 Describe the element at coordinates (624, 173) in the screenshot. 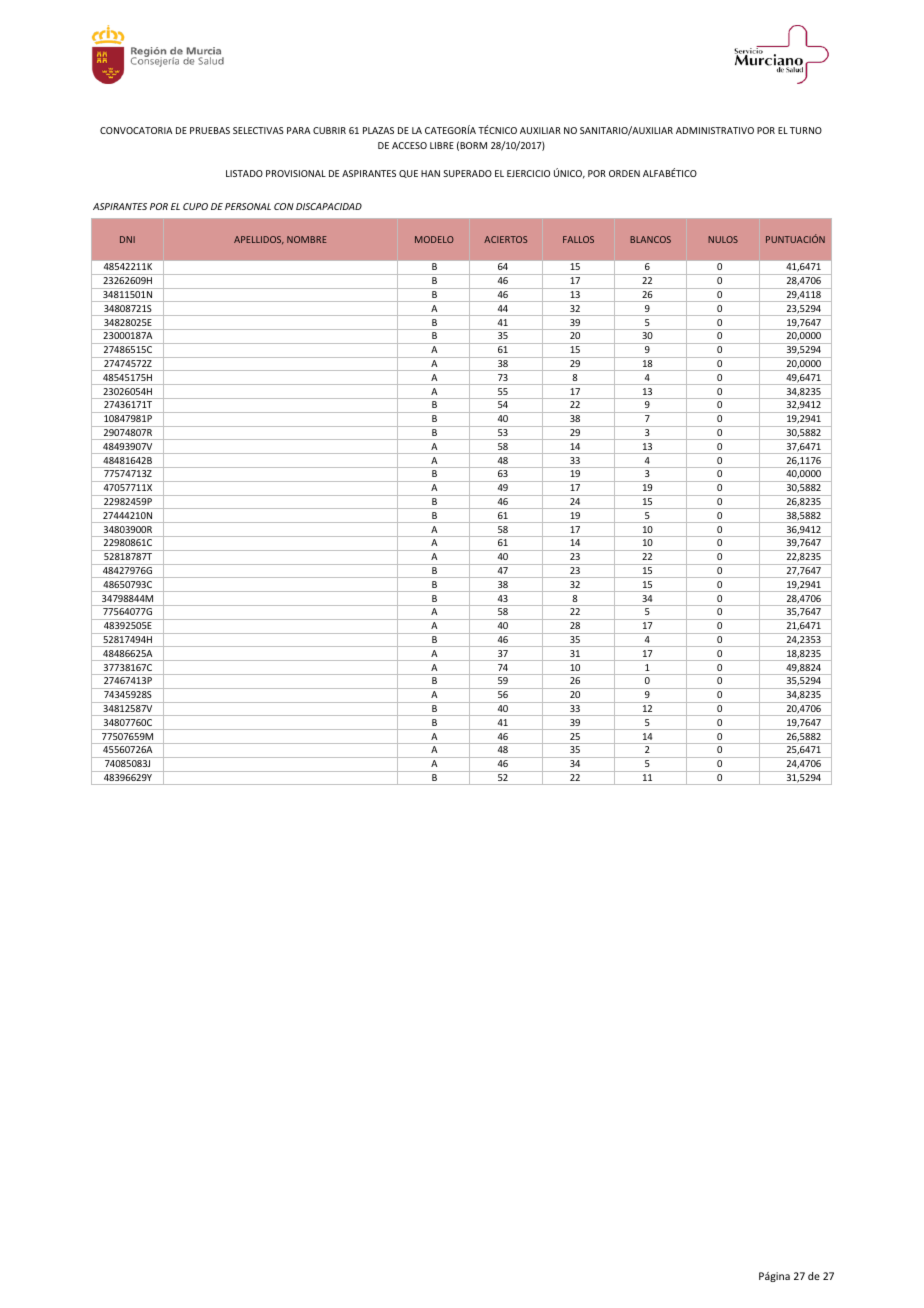

I see `ORDEN` at that location.
